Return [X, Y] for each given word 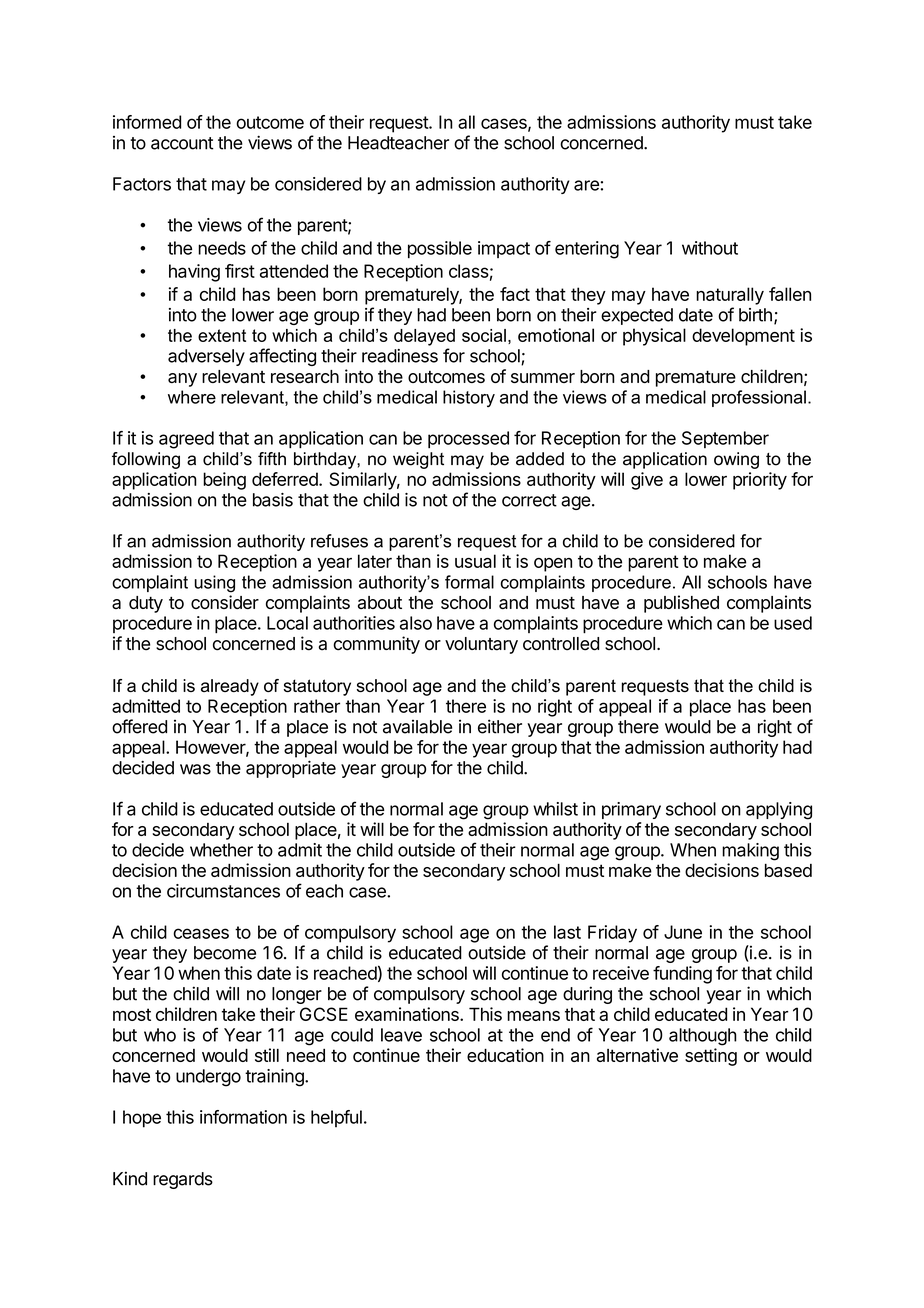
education [505, 1055]
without [710, 248]
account [182, 143]
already [230, 687]
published [681, 604]
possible [440, 249]
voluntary [481, 645]
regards [183, 1180]
